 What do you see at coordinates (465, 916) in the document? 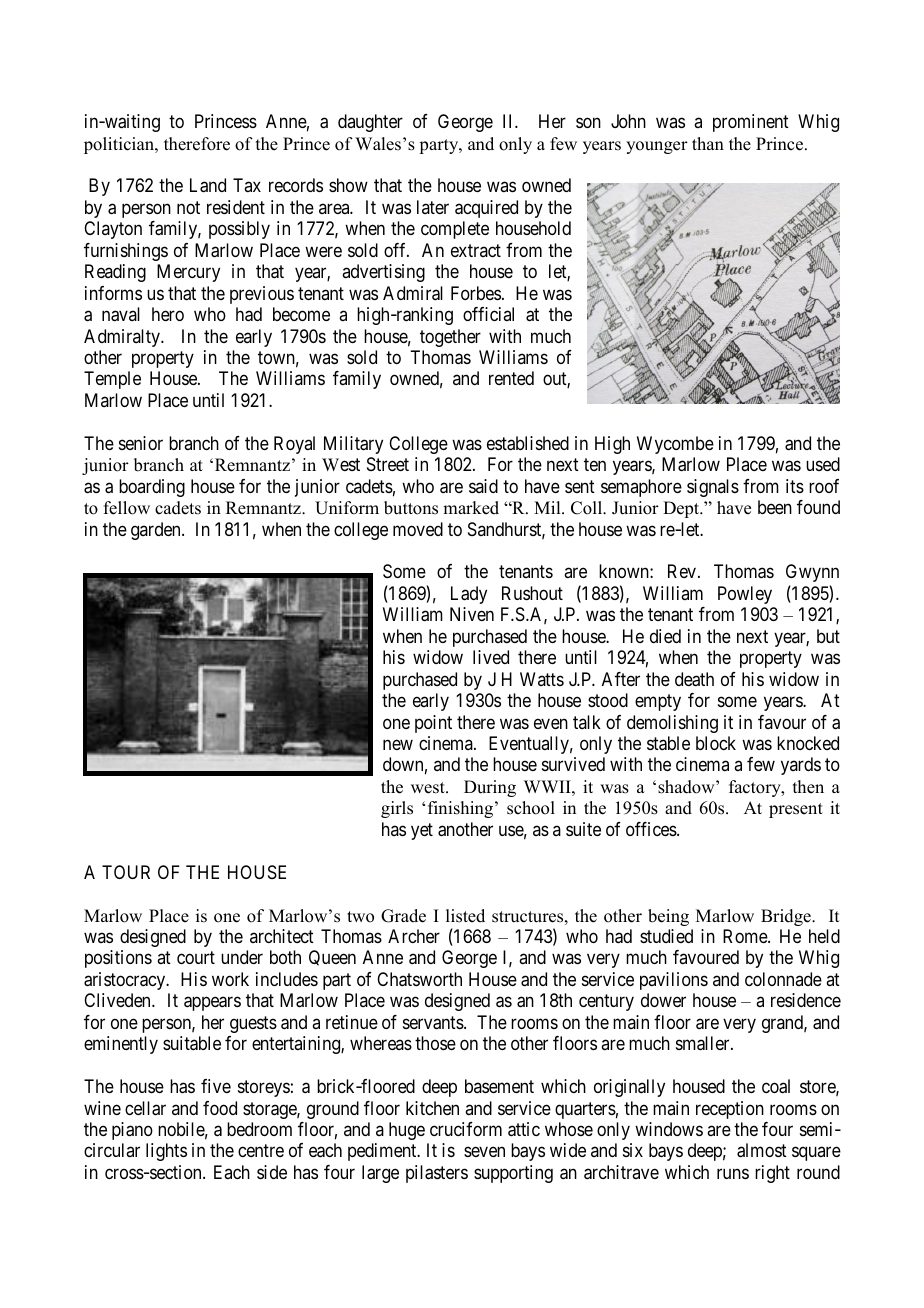
I see `listed` at bounding box center [465, 916].
